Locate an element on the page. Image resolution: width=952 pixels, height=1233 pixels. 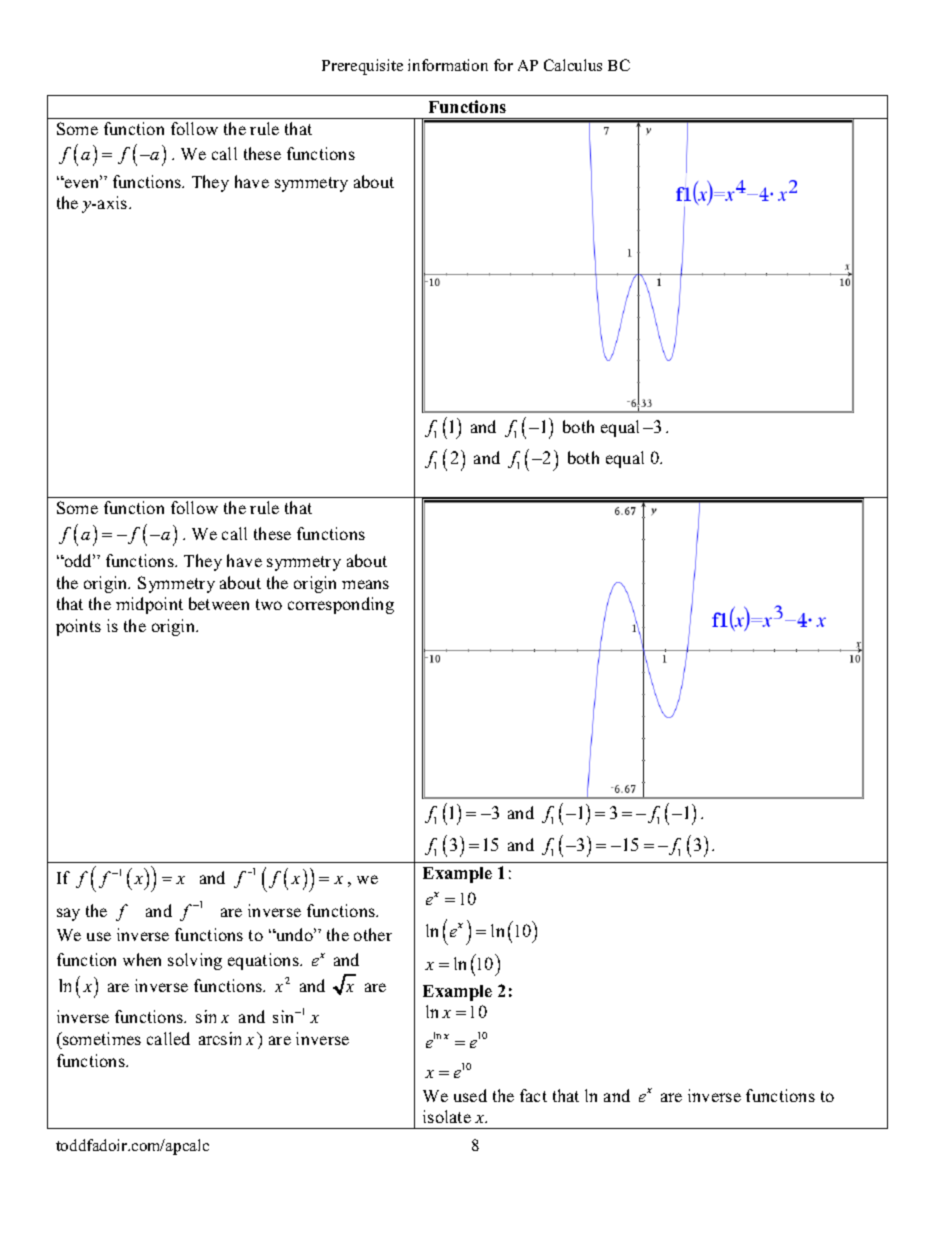
information is located at coordinates (448, 65).
